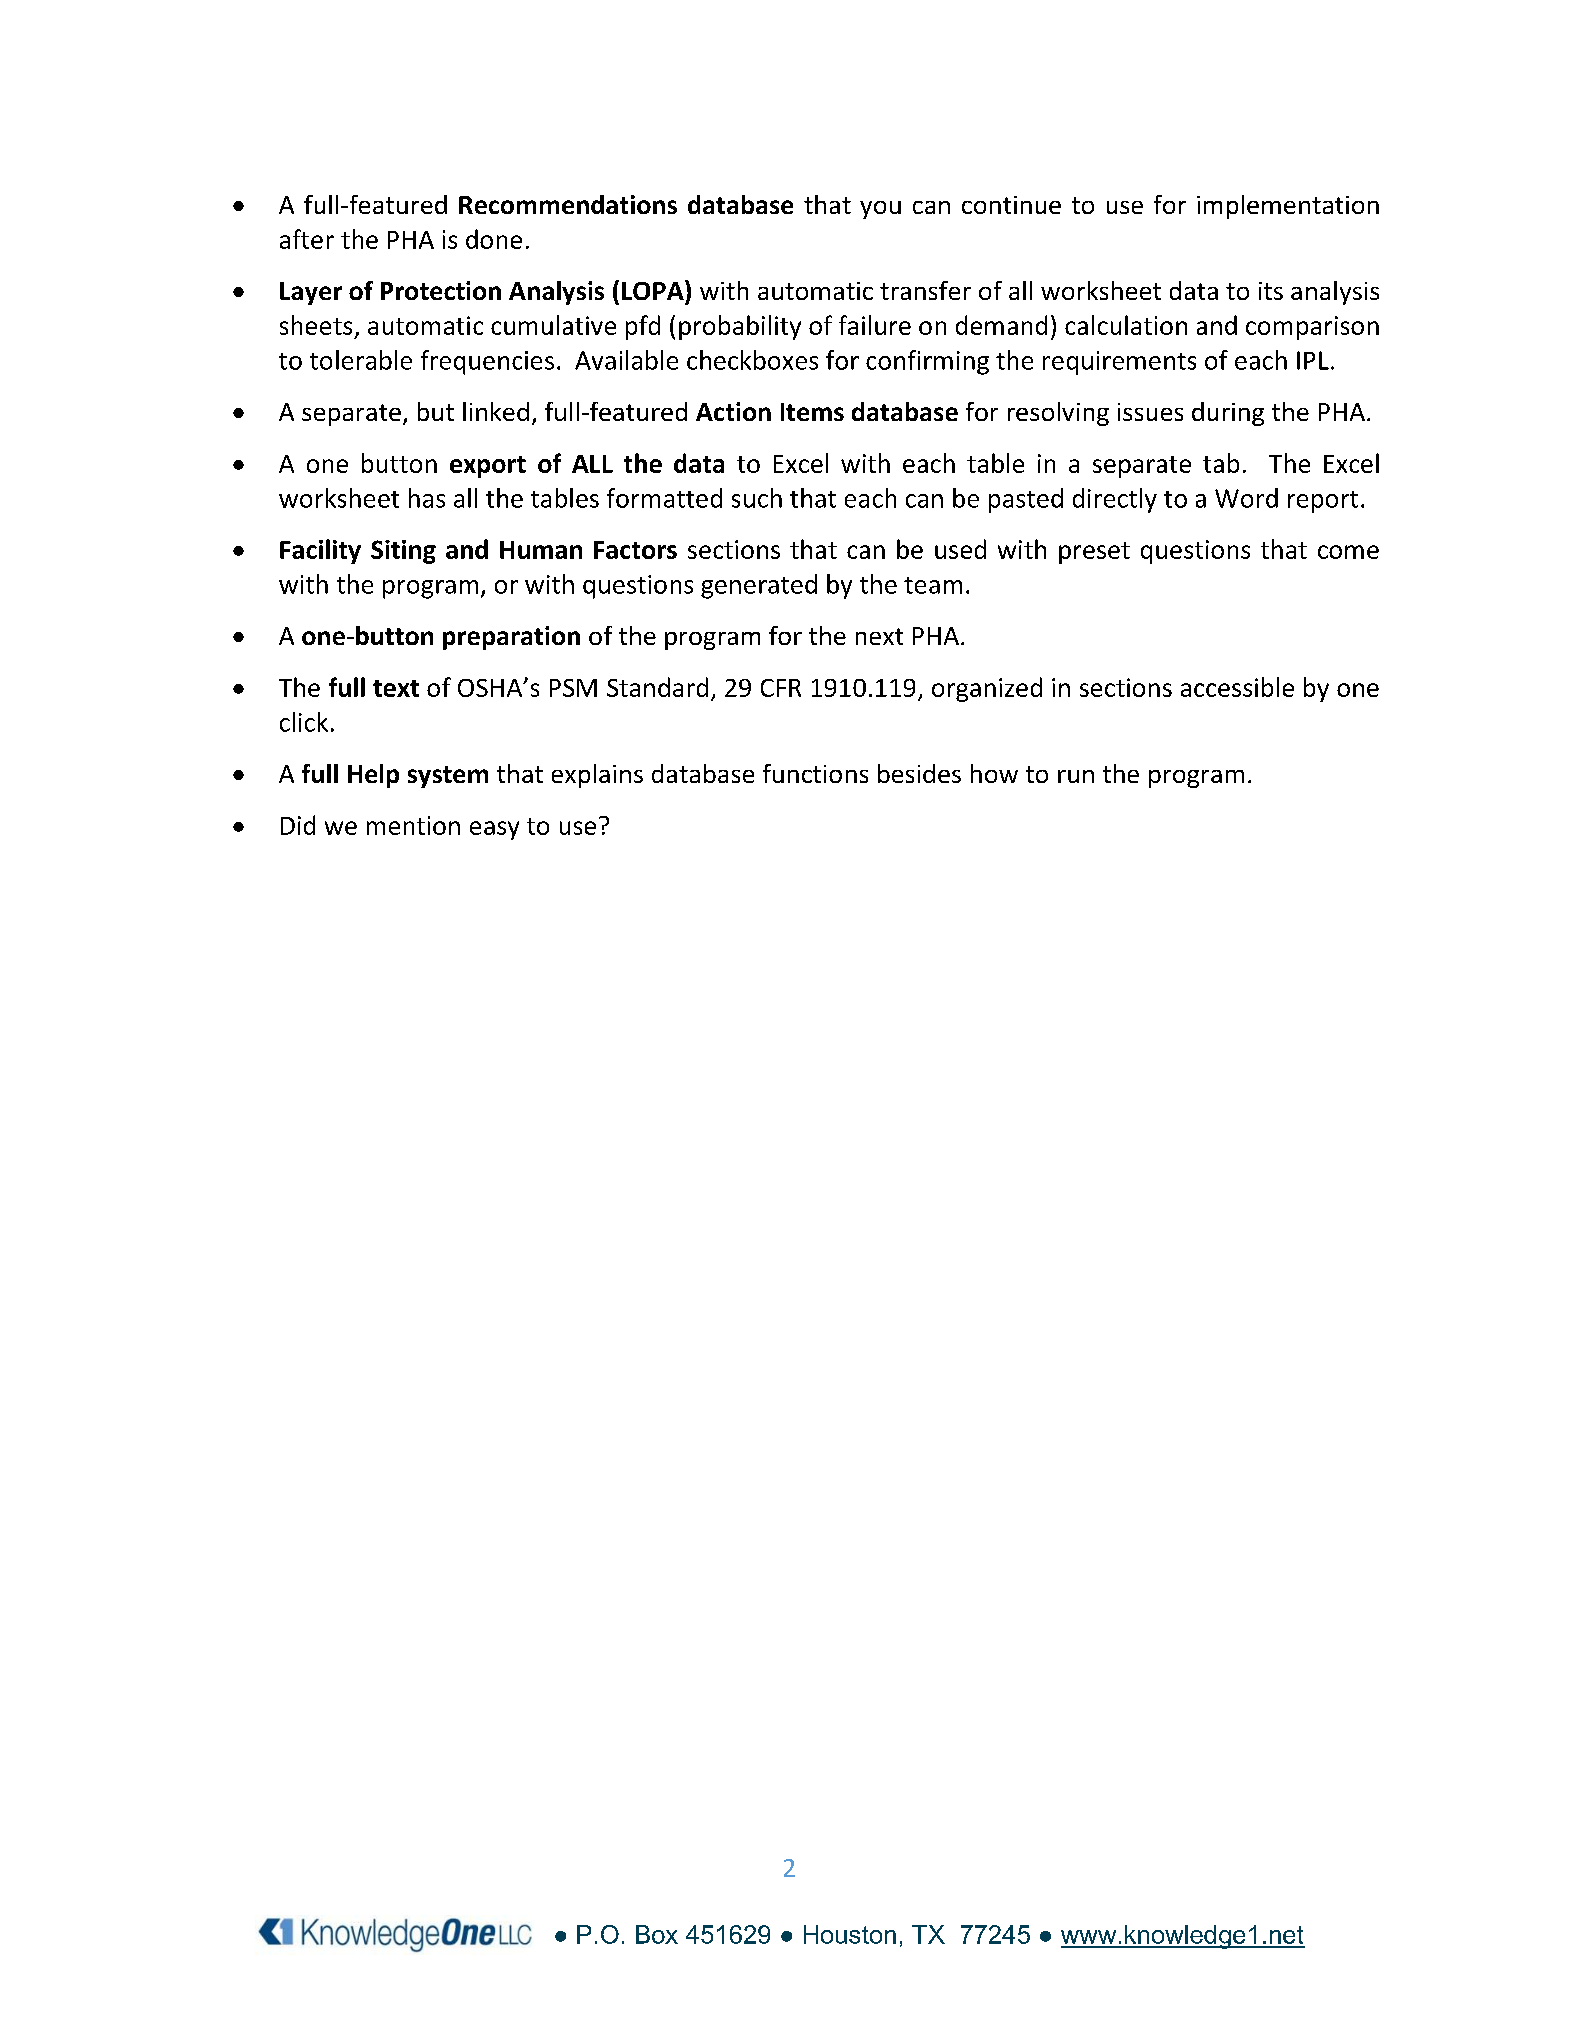  I want to click on how, so click(994, 773).
